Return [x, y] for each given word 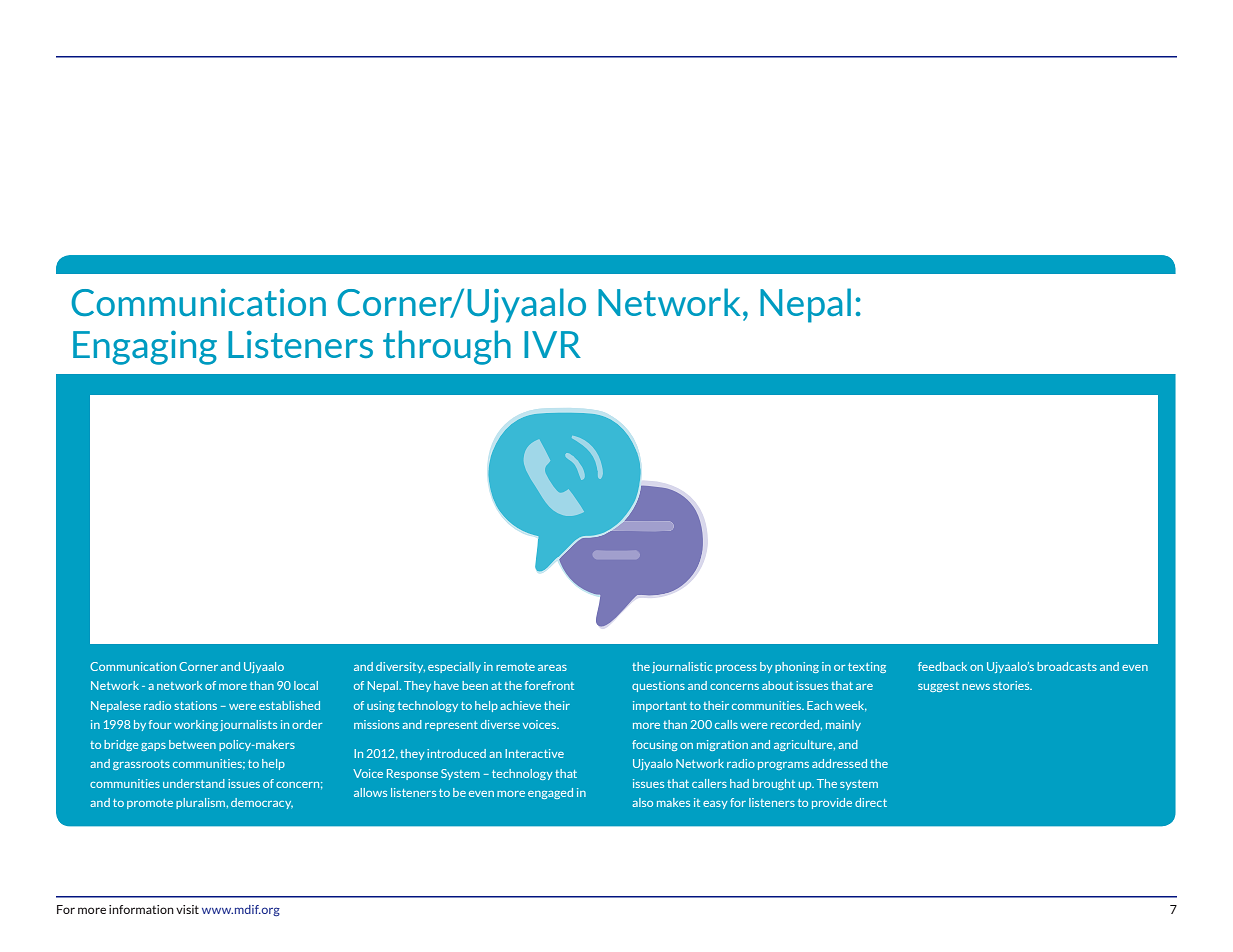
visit [187, 909]
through [447, 347]
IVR [552, 344]
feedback [942, 666]
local [306, 685]
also [642, 802]
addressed [839, 763]
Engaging [145, 347]
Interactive [534, 753]
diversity [400, 667]
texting [867, 667]
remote [515, 667]
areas [552, 668]
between [192, 744]
